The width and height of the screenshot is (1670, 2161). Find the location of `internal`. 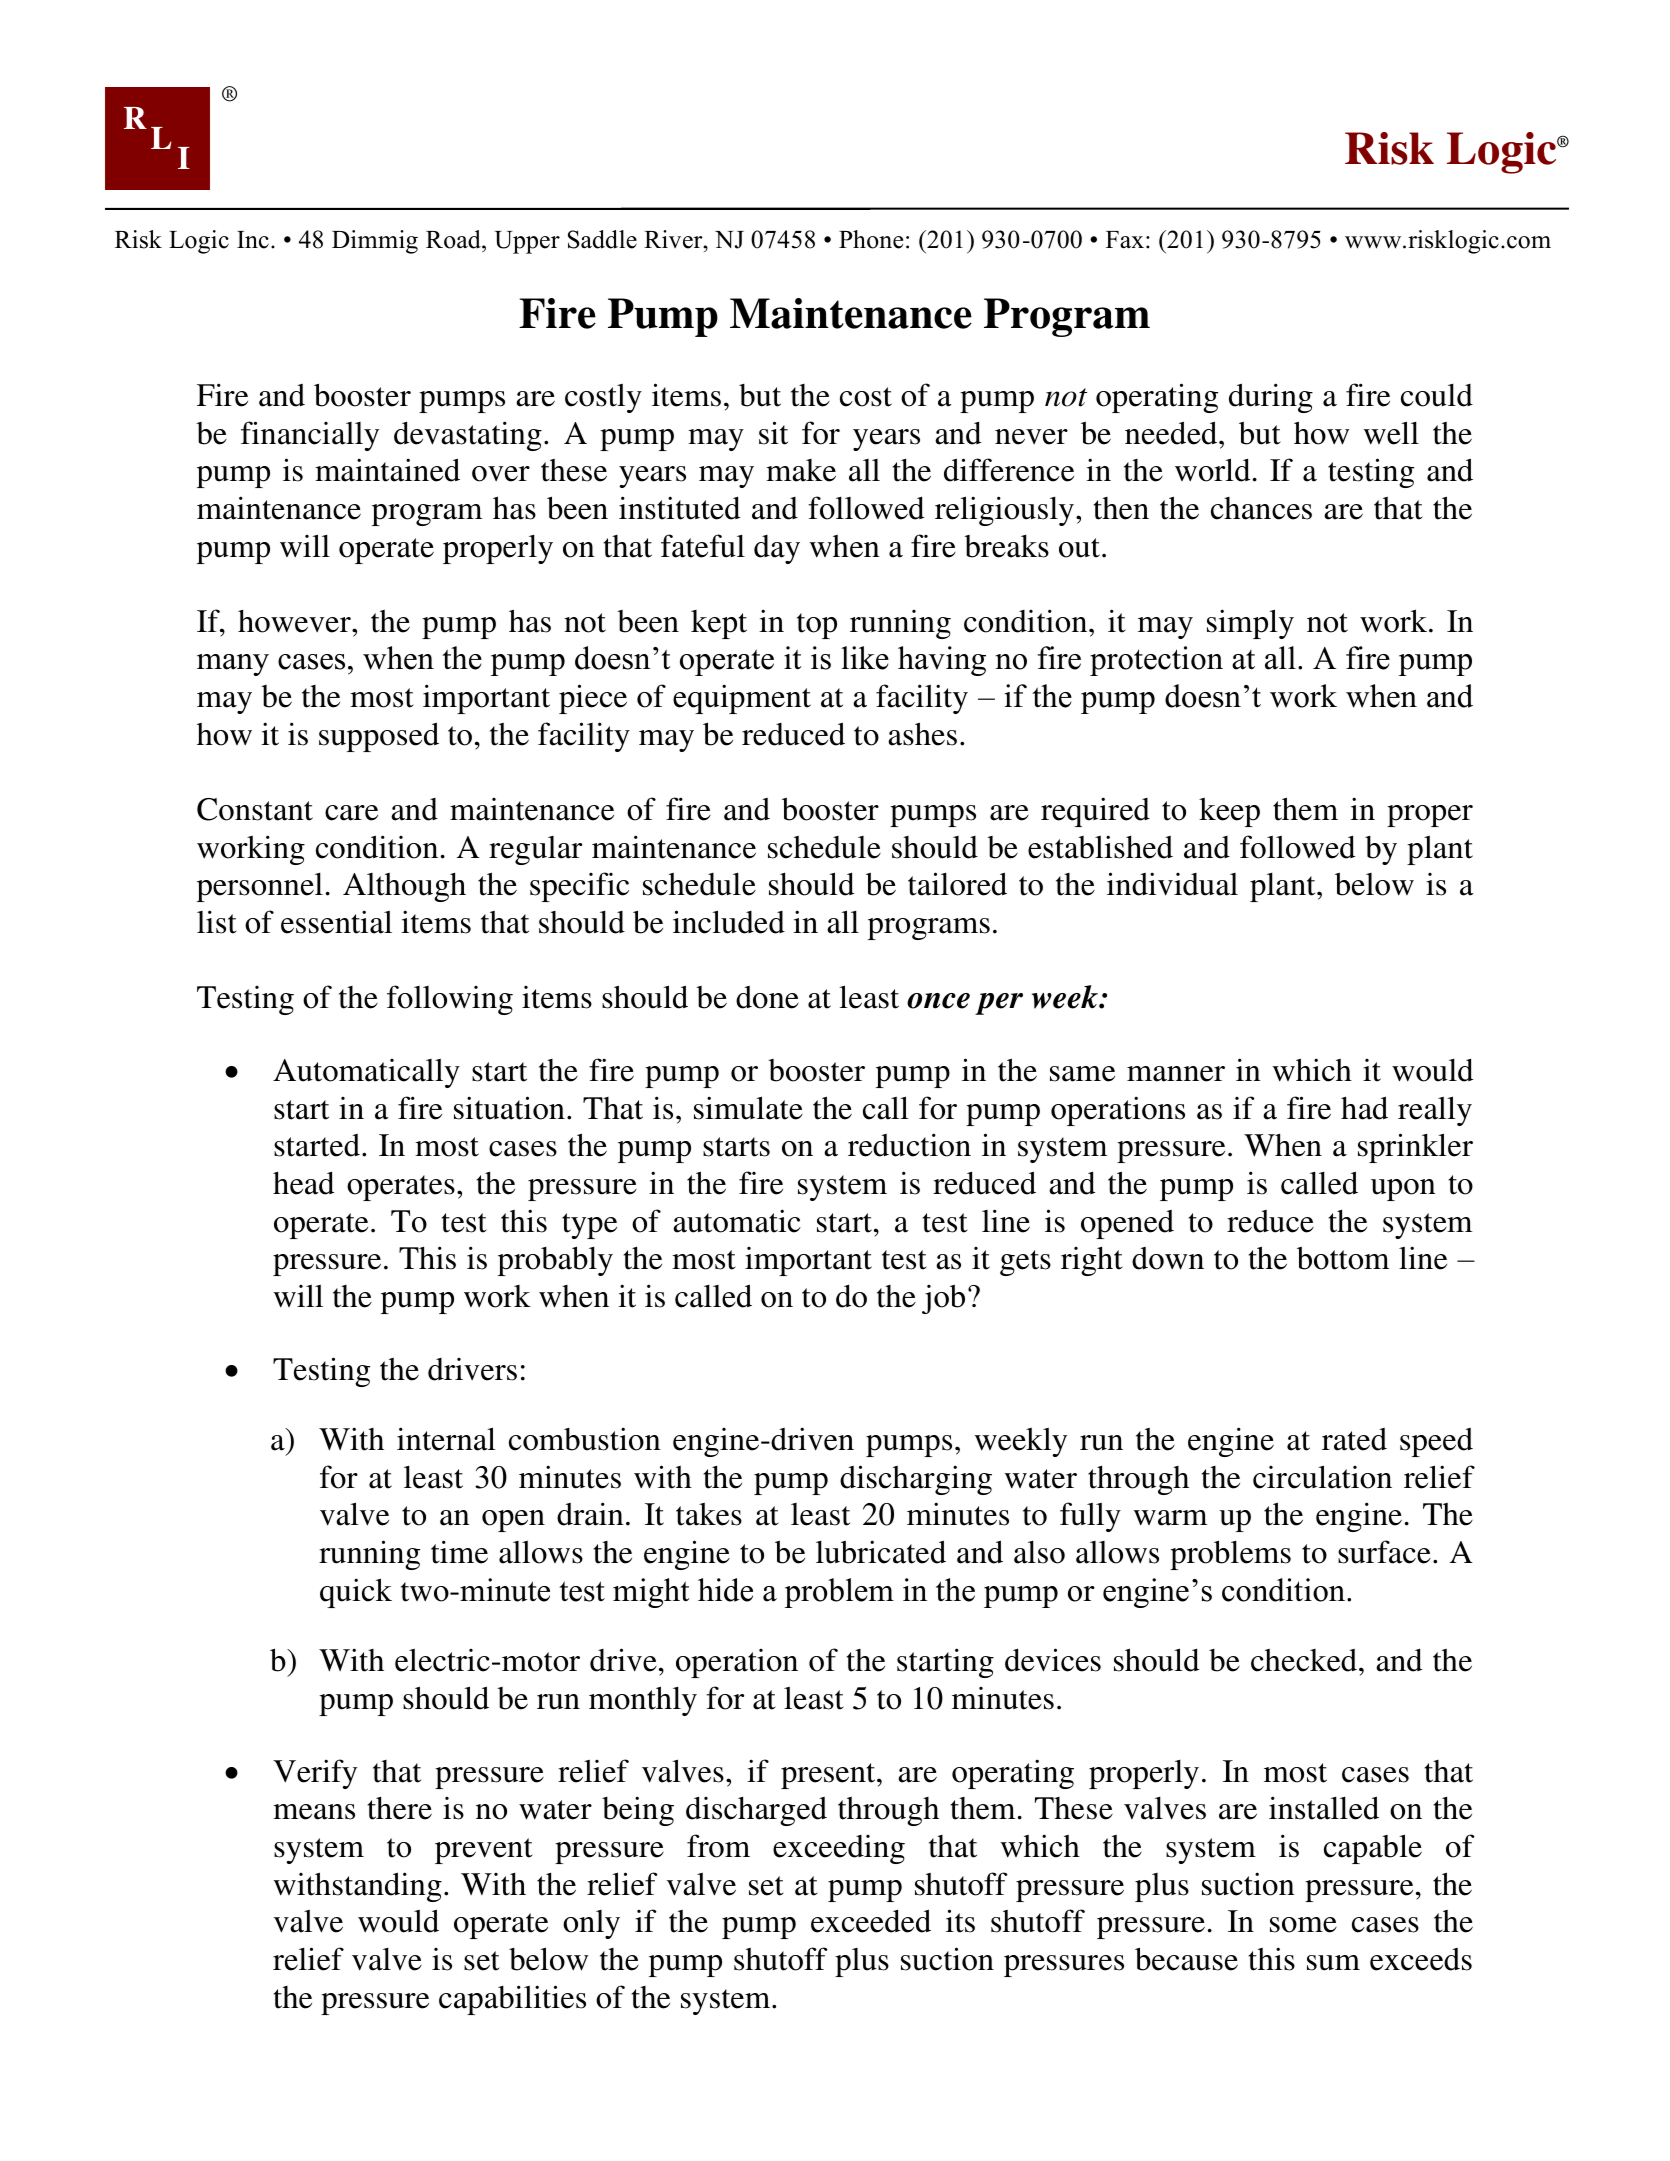

internal is located at coordinates (446, 1439).
